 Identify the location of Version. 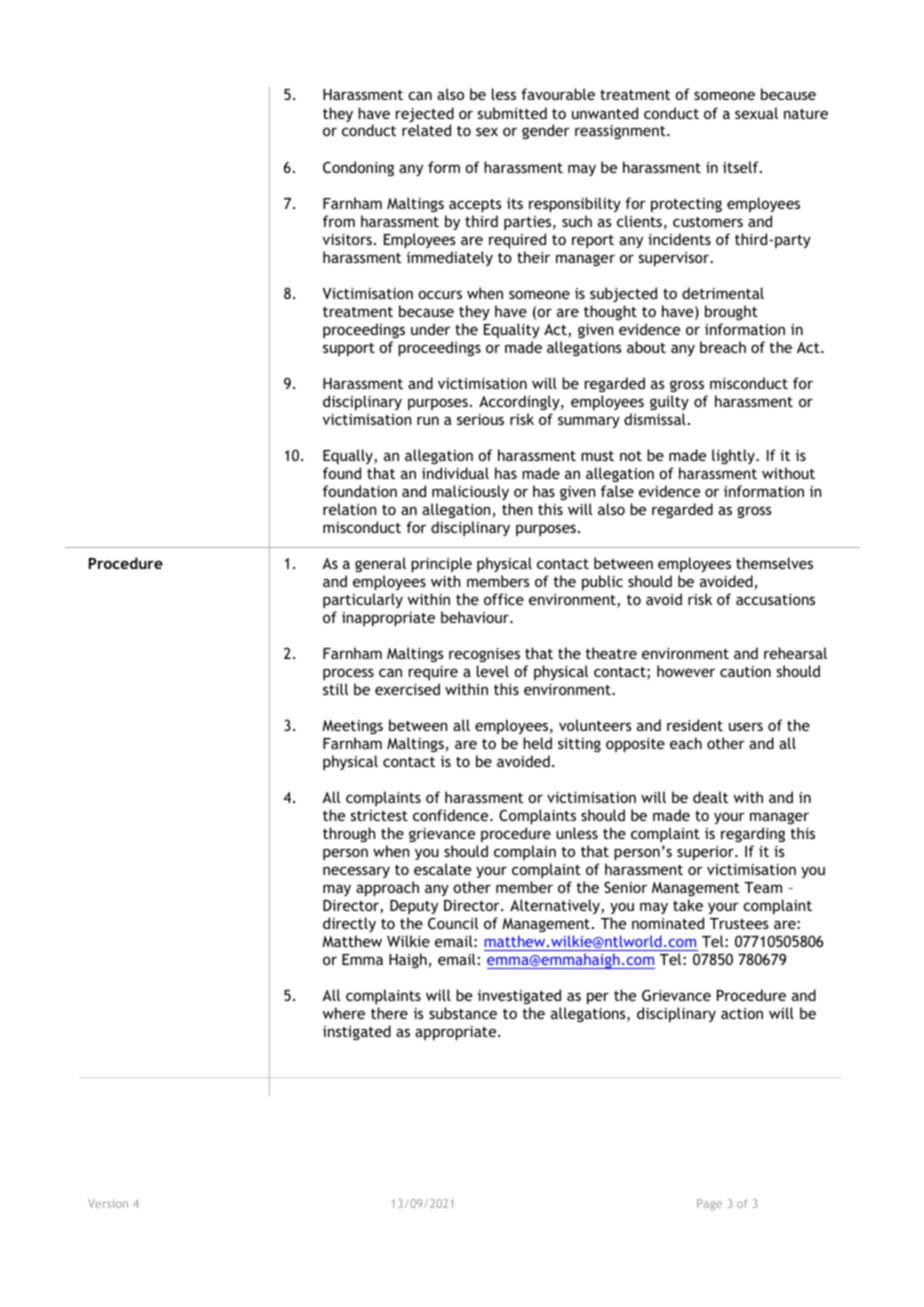
(108, 1203).
